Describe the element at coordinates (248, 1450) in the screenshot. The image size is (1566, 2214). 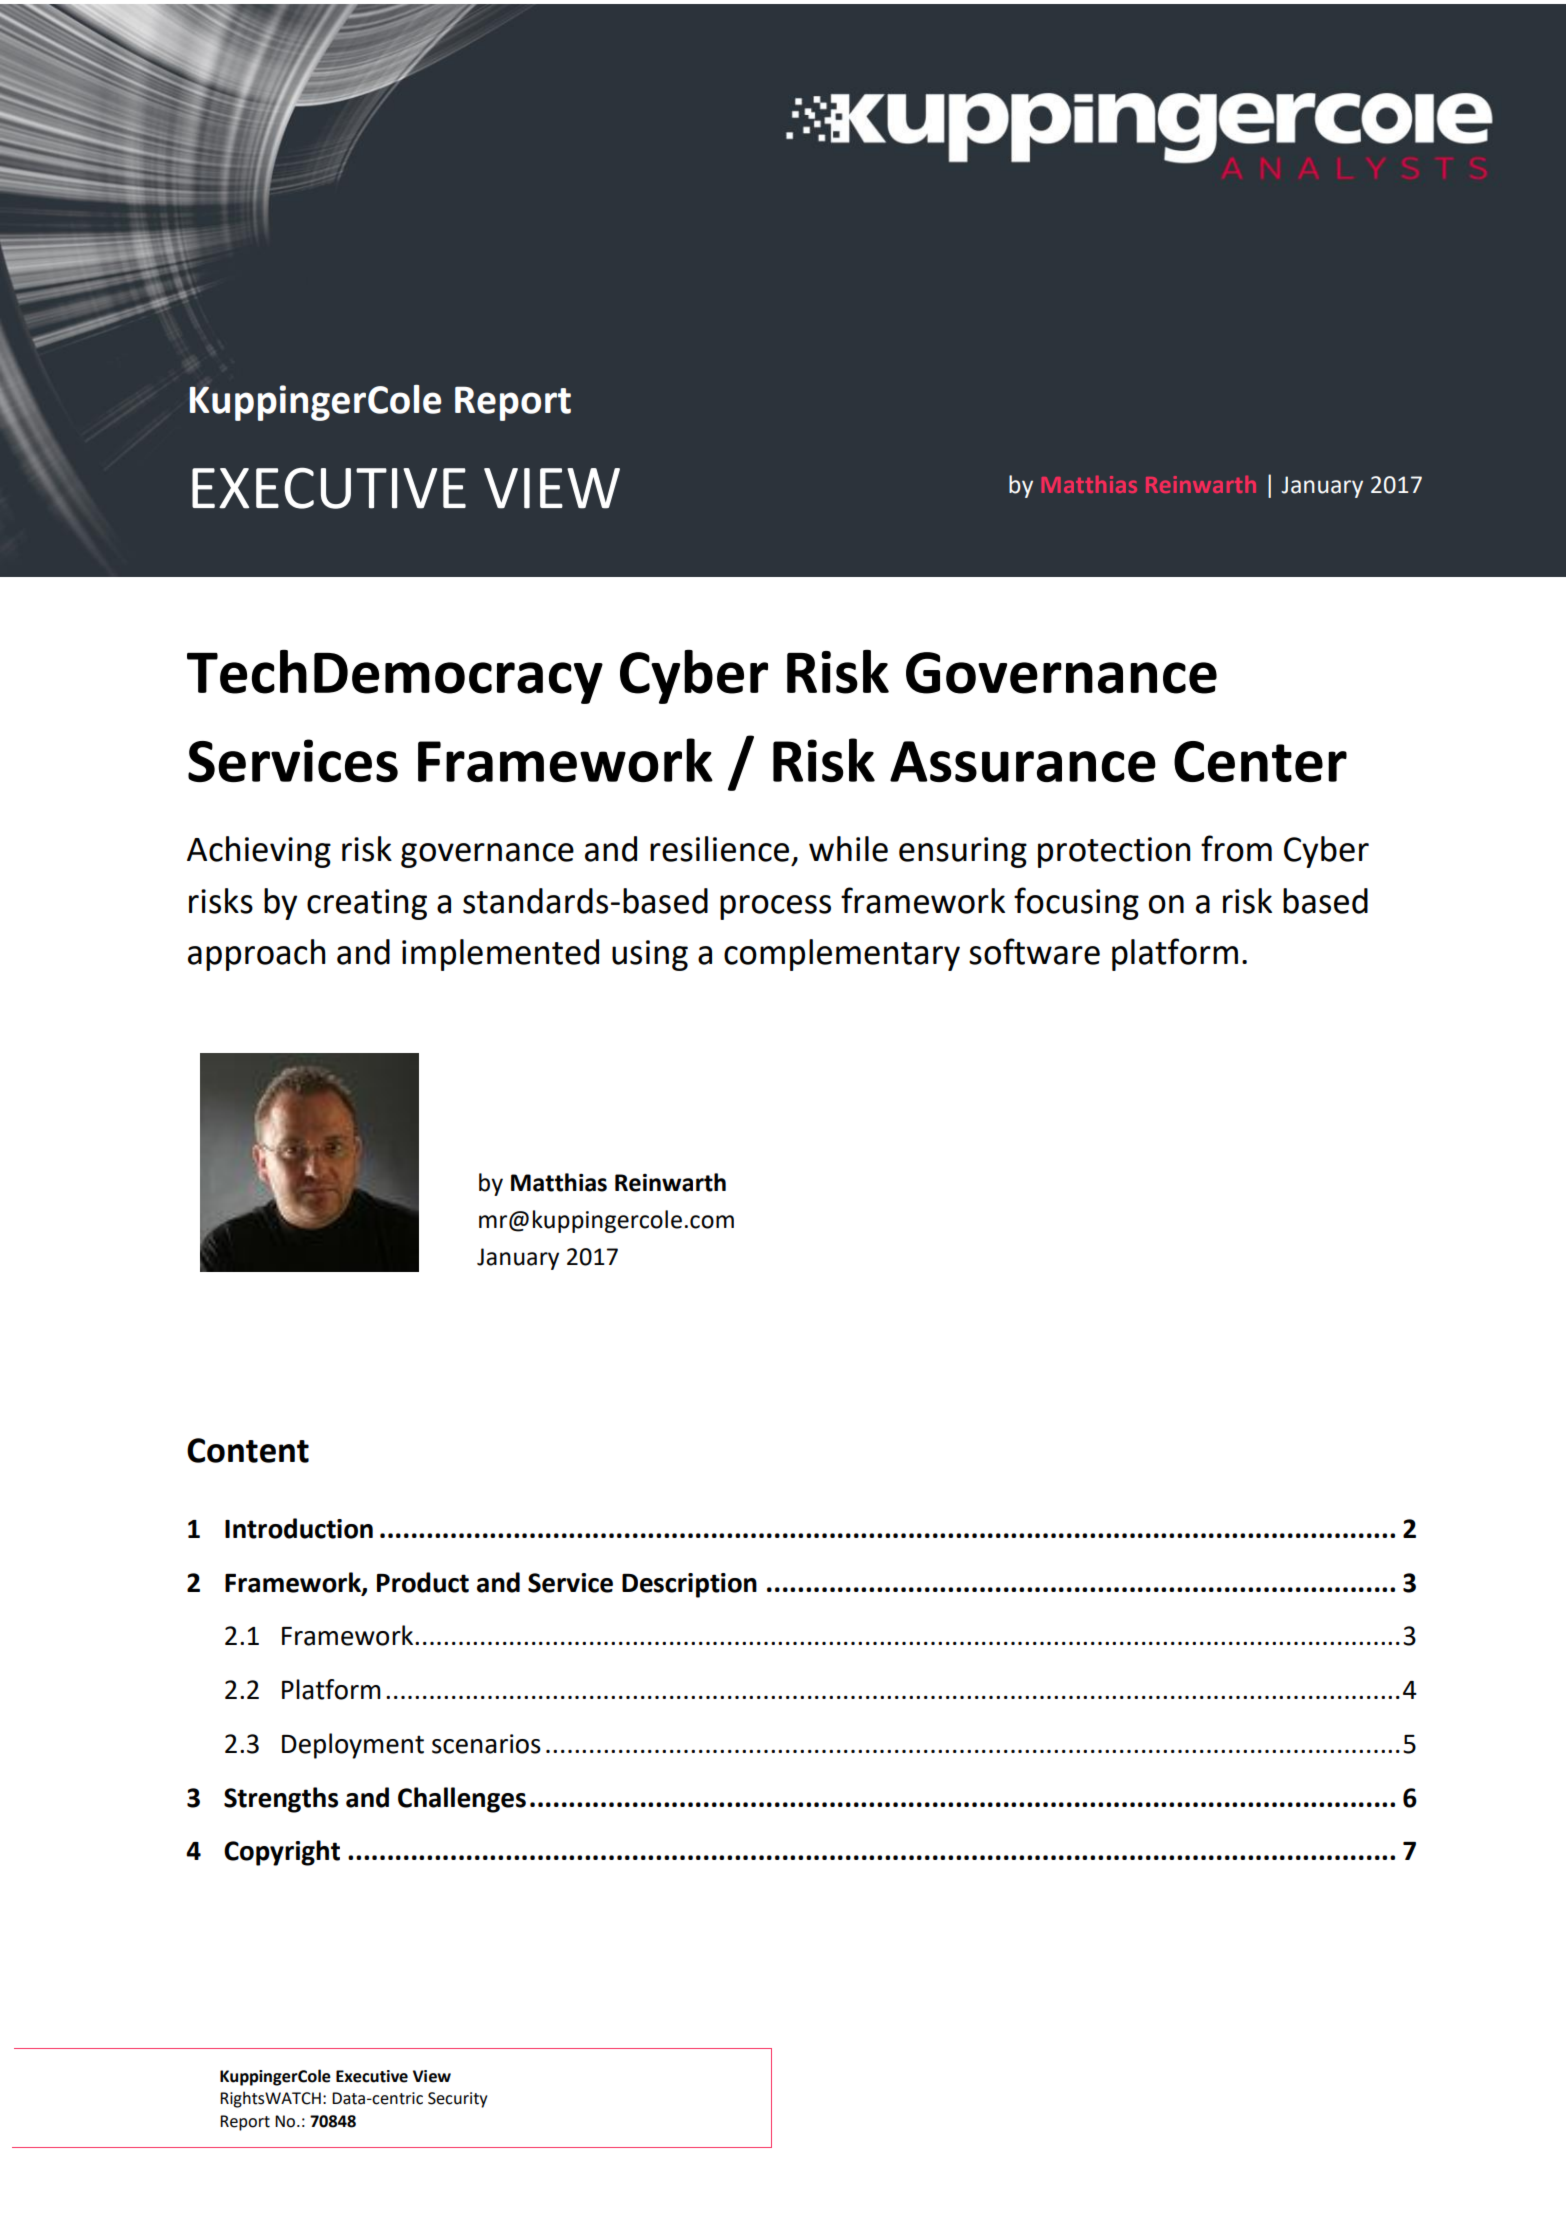
I see `Content` at that location.
